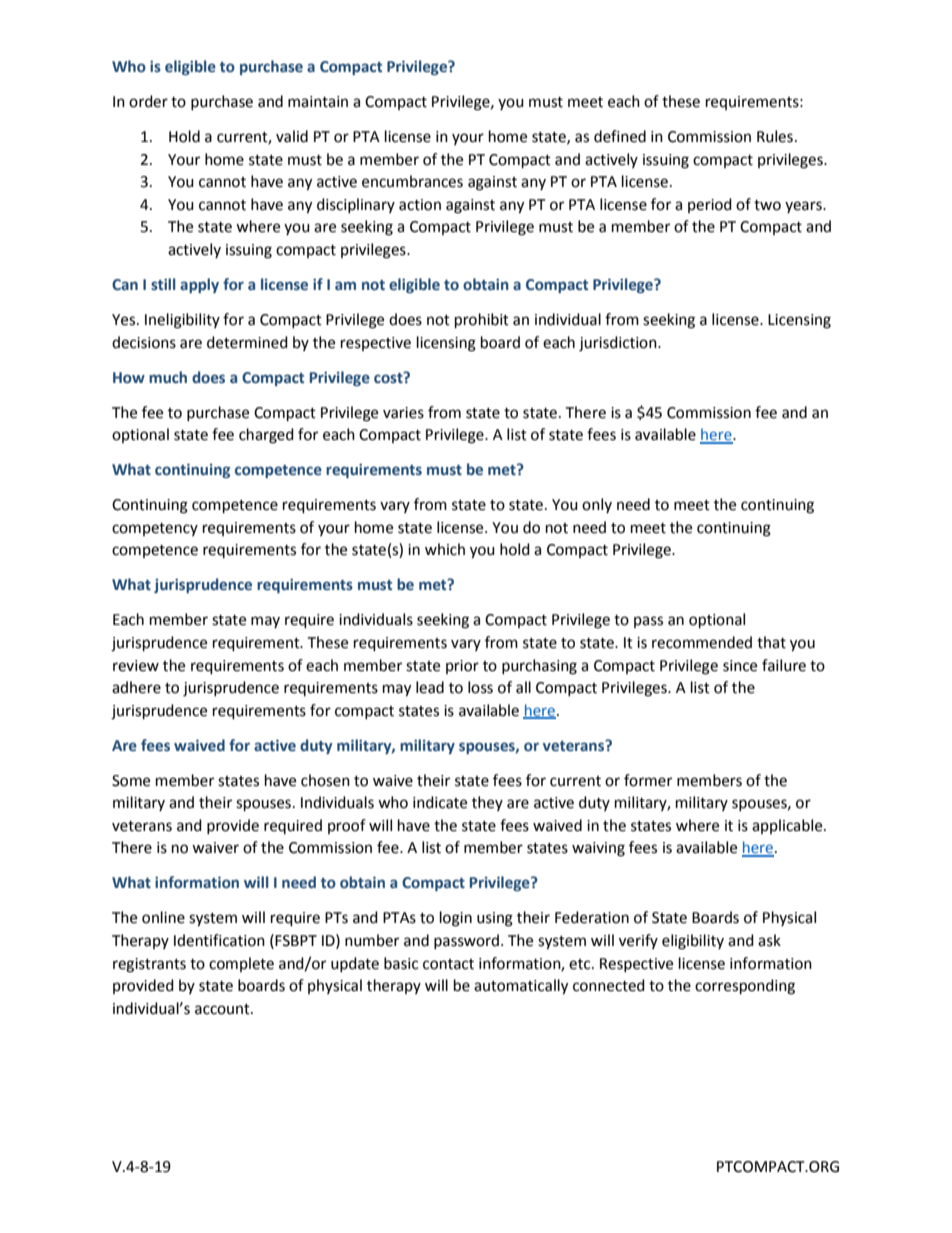  I want to click on encumbrances, so click(412, 181).
